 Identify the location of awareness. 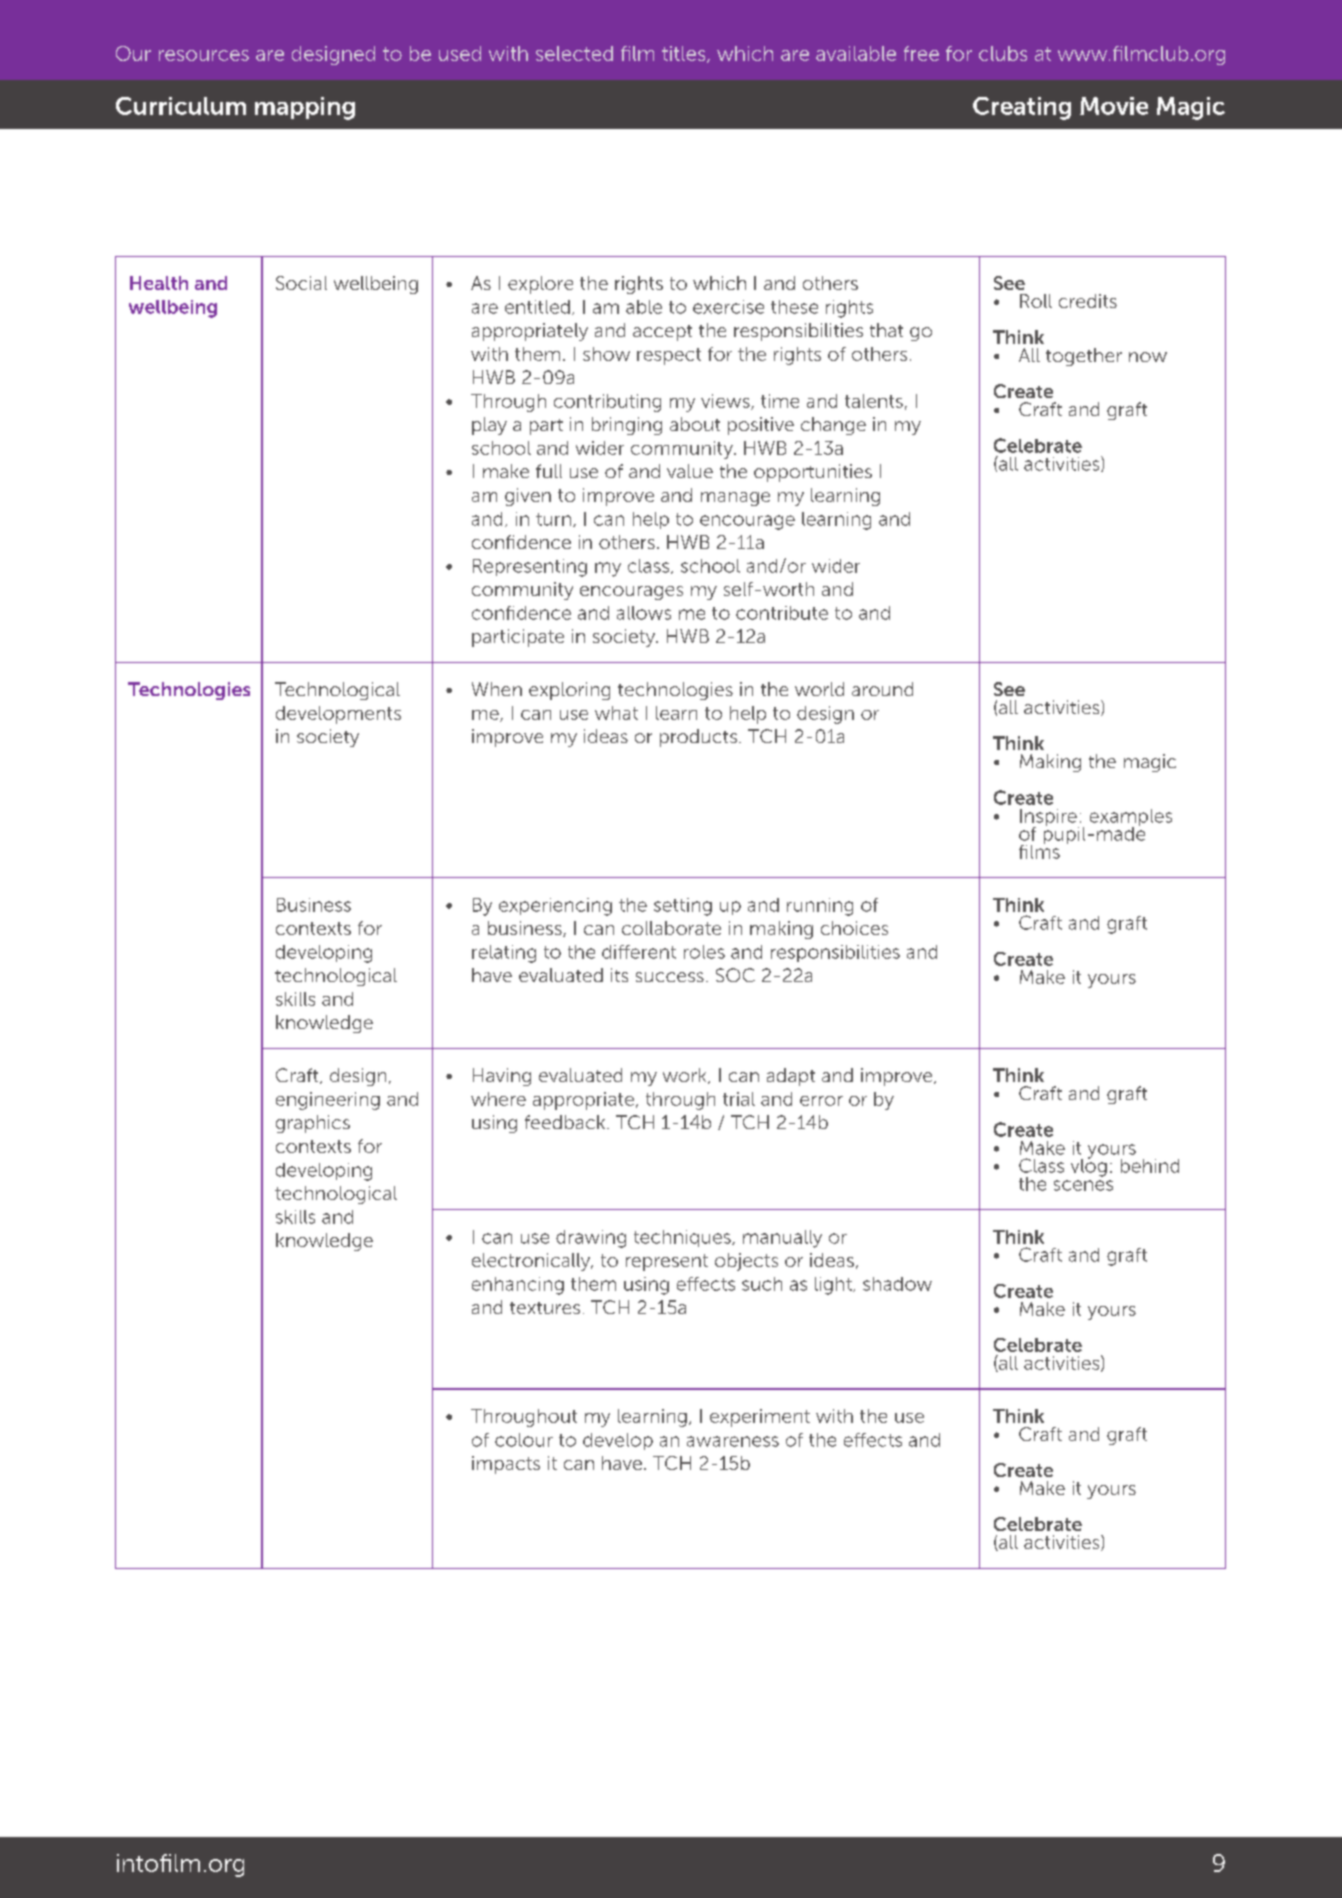
(733, 1441).
